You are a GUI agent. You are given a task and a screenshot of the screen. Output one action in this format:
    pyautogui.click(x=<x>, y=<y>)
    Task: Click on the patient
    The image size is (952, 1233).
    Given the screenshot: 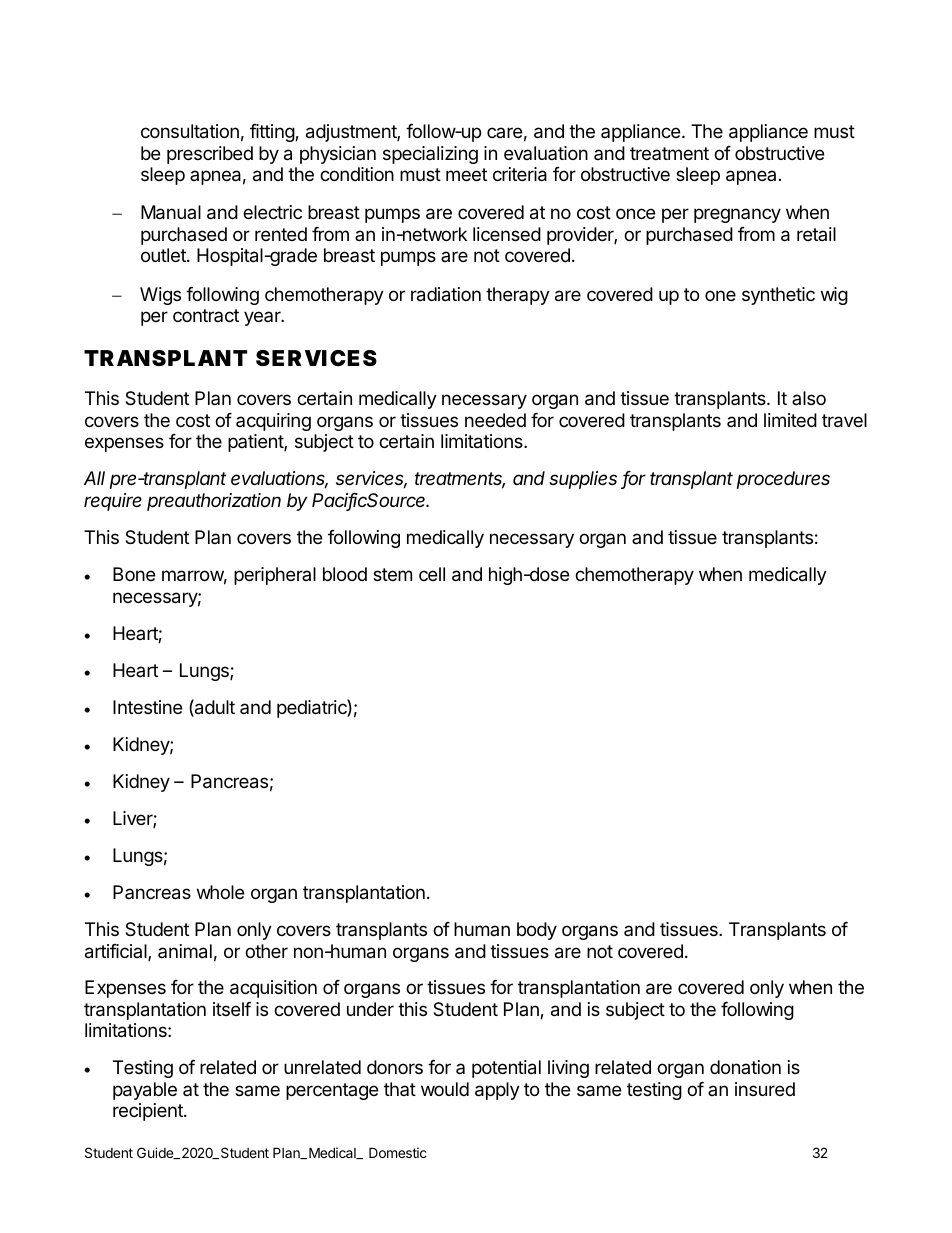 What is the action you would take?
    pyautogui.click(x=256, y=443)
